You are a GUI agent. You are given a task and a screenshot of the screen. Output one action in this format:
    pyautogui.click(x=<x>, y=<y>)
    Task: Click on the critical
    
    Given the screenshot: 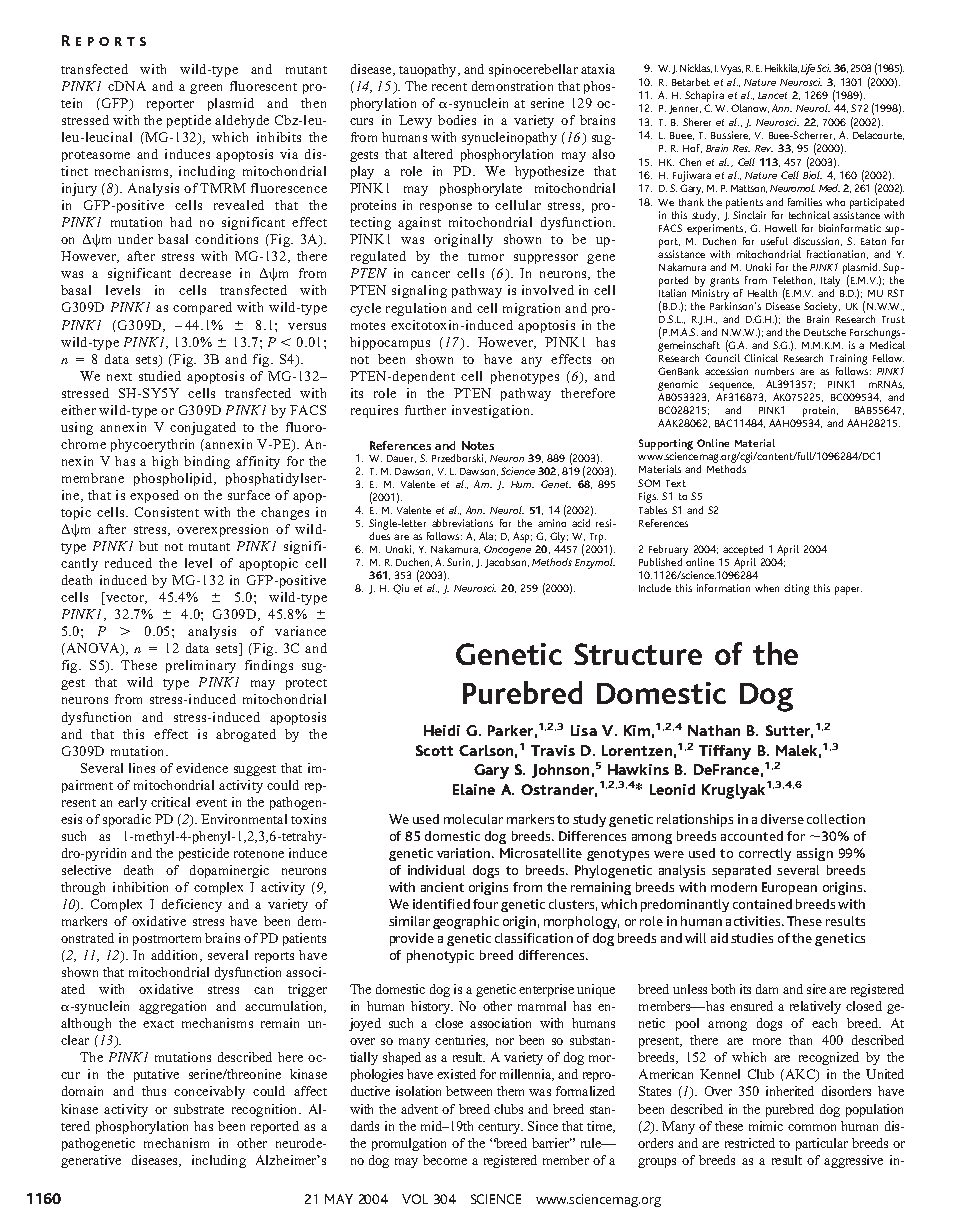 What is the action you would take?
    pyautogui.click(x=170, y=802)
